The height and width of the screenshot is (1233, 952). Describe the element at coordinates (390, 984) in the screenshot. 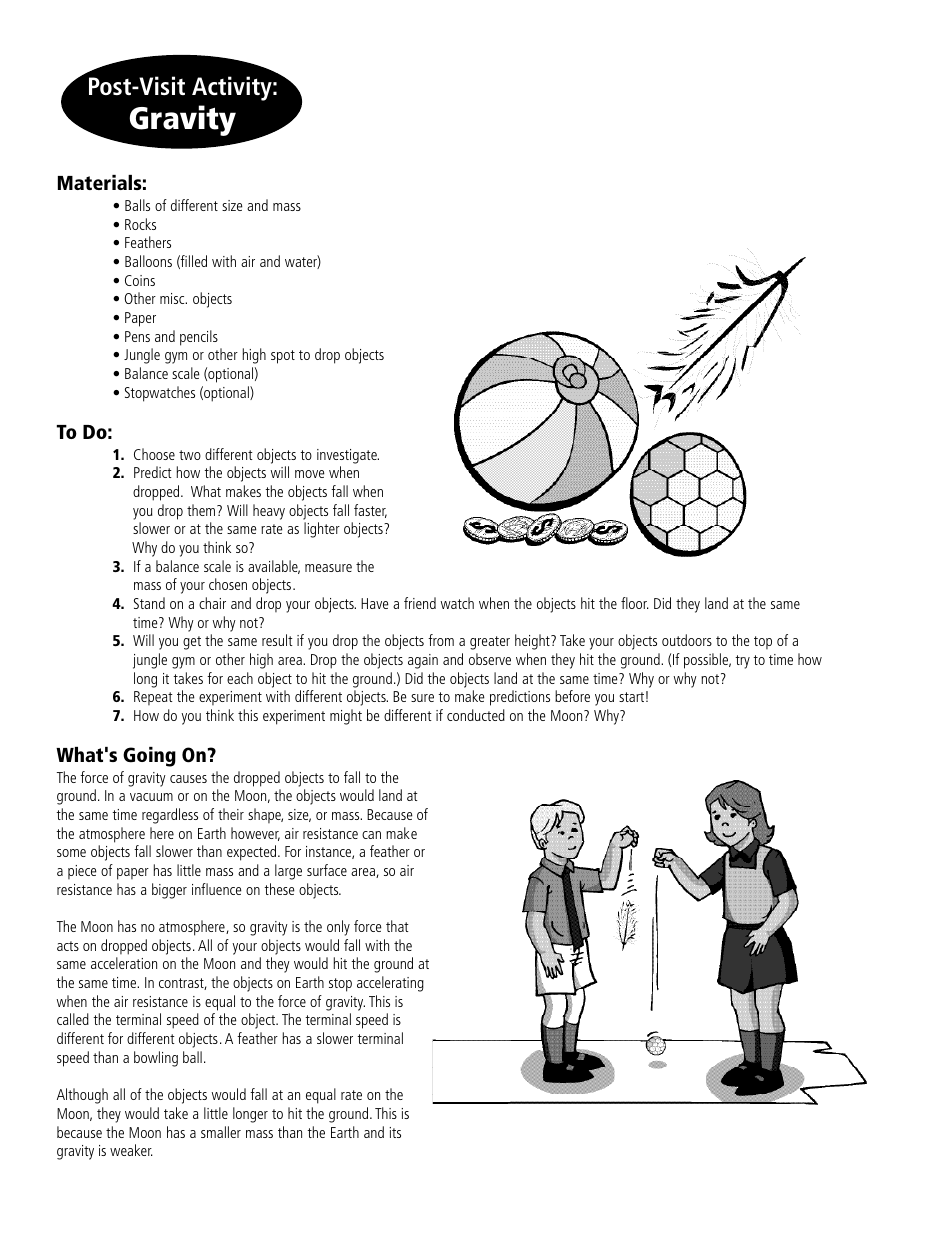

I see `accelerating` at that location.
